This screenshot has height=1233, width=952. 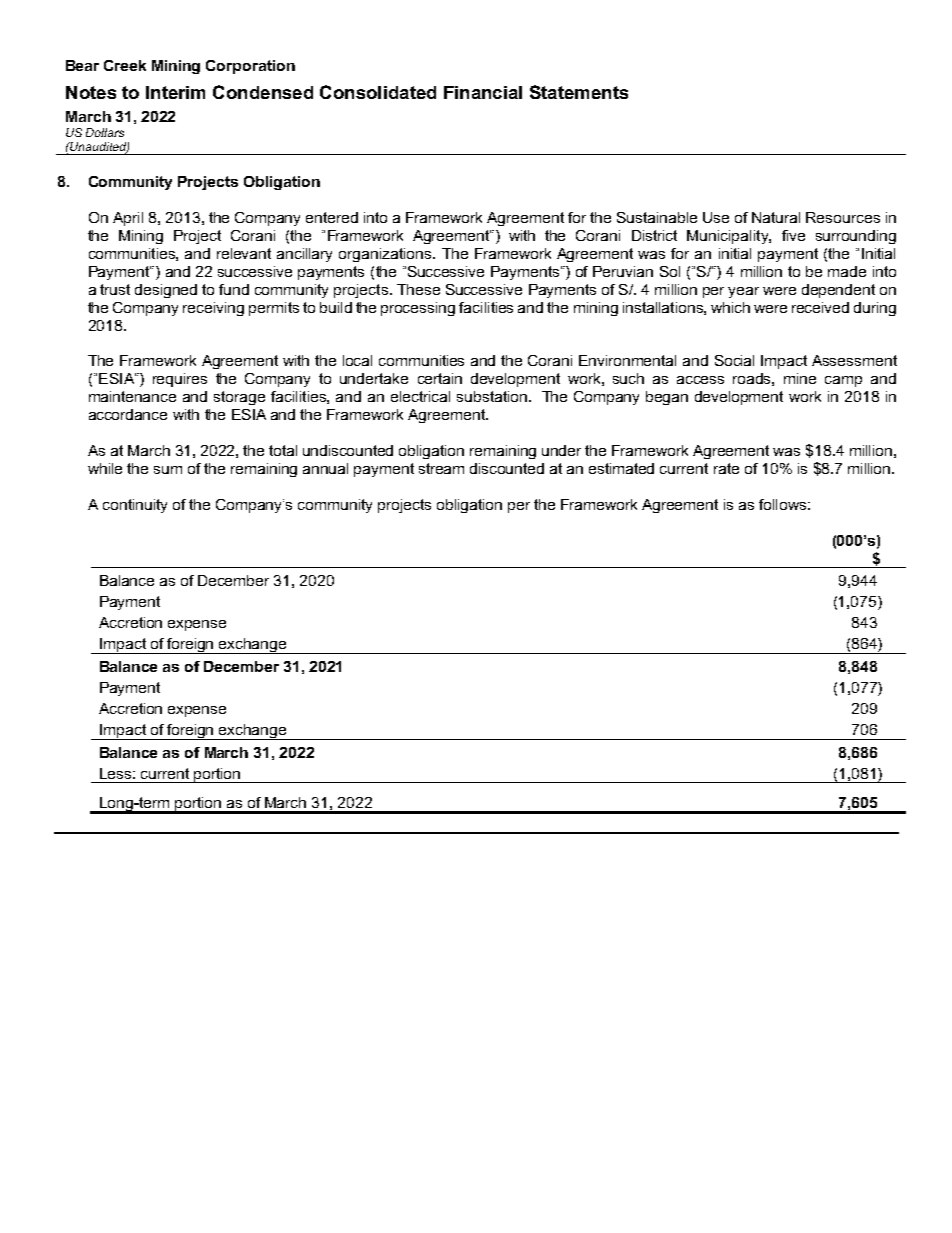 What do you see at coordinates (180, 380) in the screenshot?
I see `requires` at bounding box center [180, 380].
